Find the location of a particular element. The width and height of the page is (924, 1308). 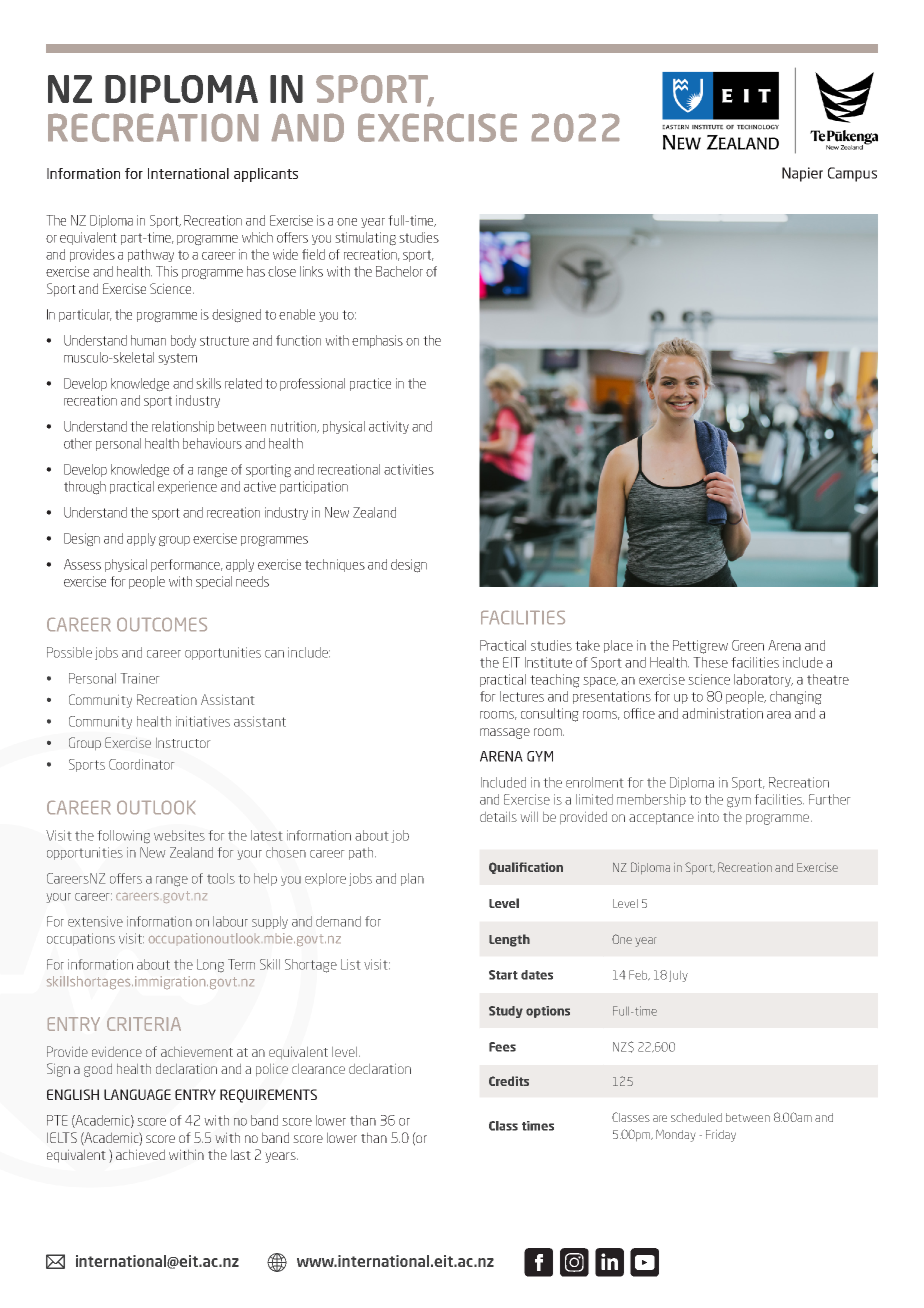

Friday is located at coordinates (721, 1136).
